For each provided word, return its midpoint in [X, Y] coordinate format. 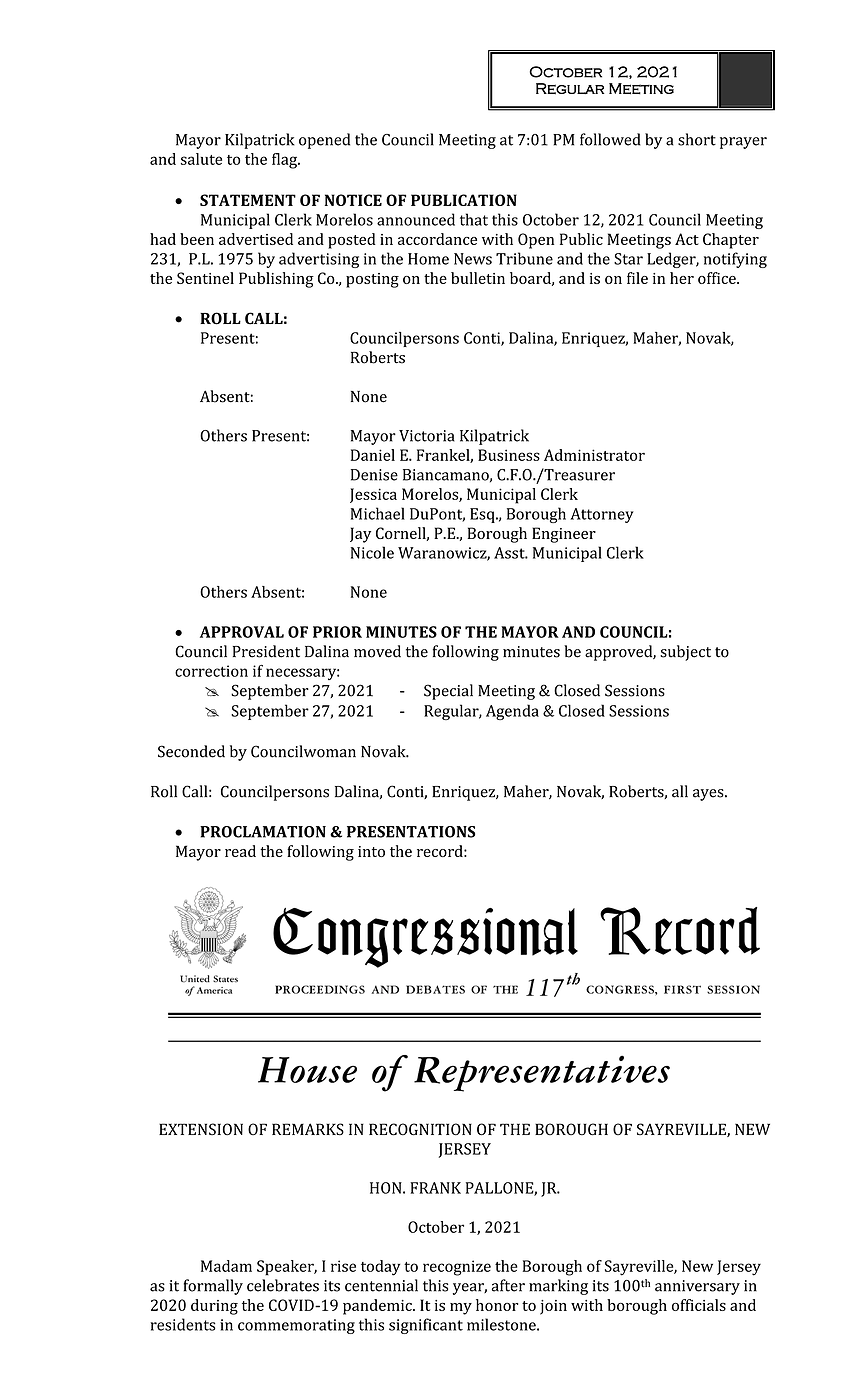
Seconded [191, 751]
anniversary [697, 1287]
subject [685, 653]
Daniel [373, 455]
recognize [457, 1268]
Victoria [427, 436]
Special [448, 692]
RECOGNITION [420, 1129]
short [697, 139]
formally [213, 1287]
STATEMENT [248, 200]
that [474, 219]
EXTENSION [201, 1129]
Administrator [594, 455]
